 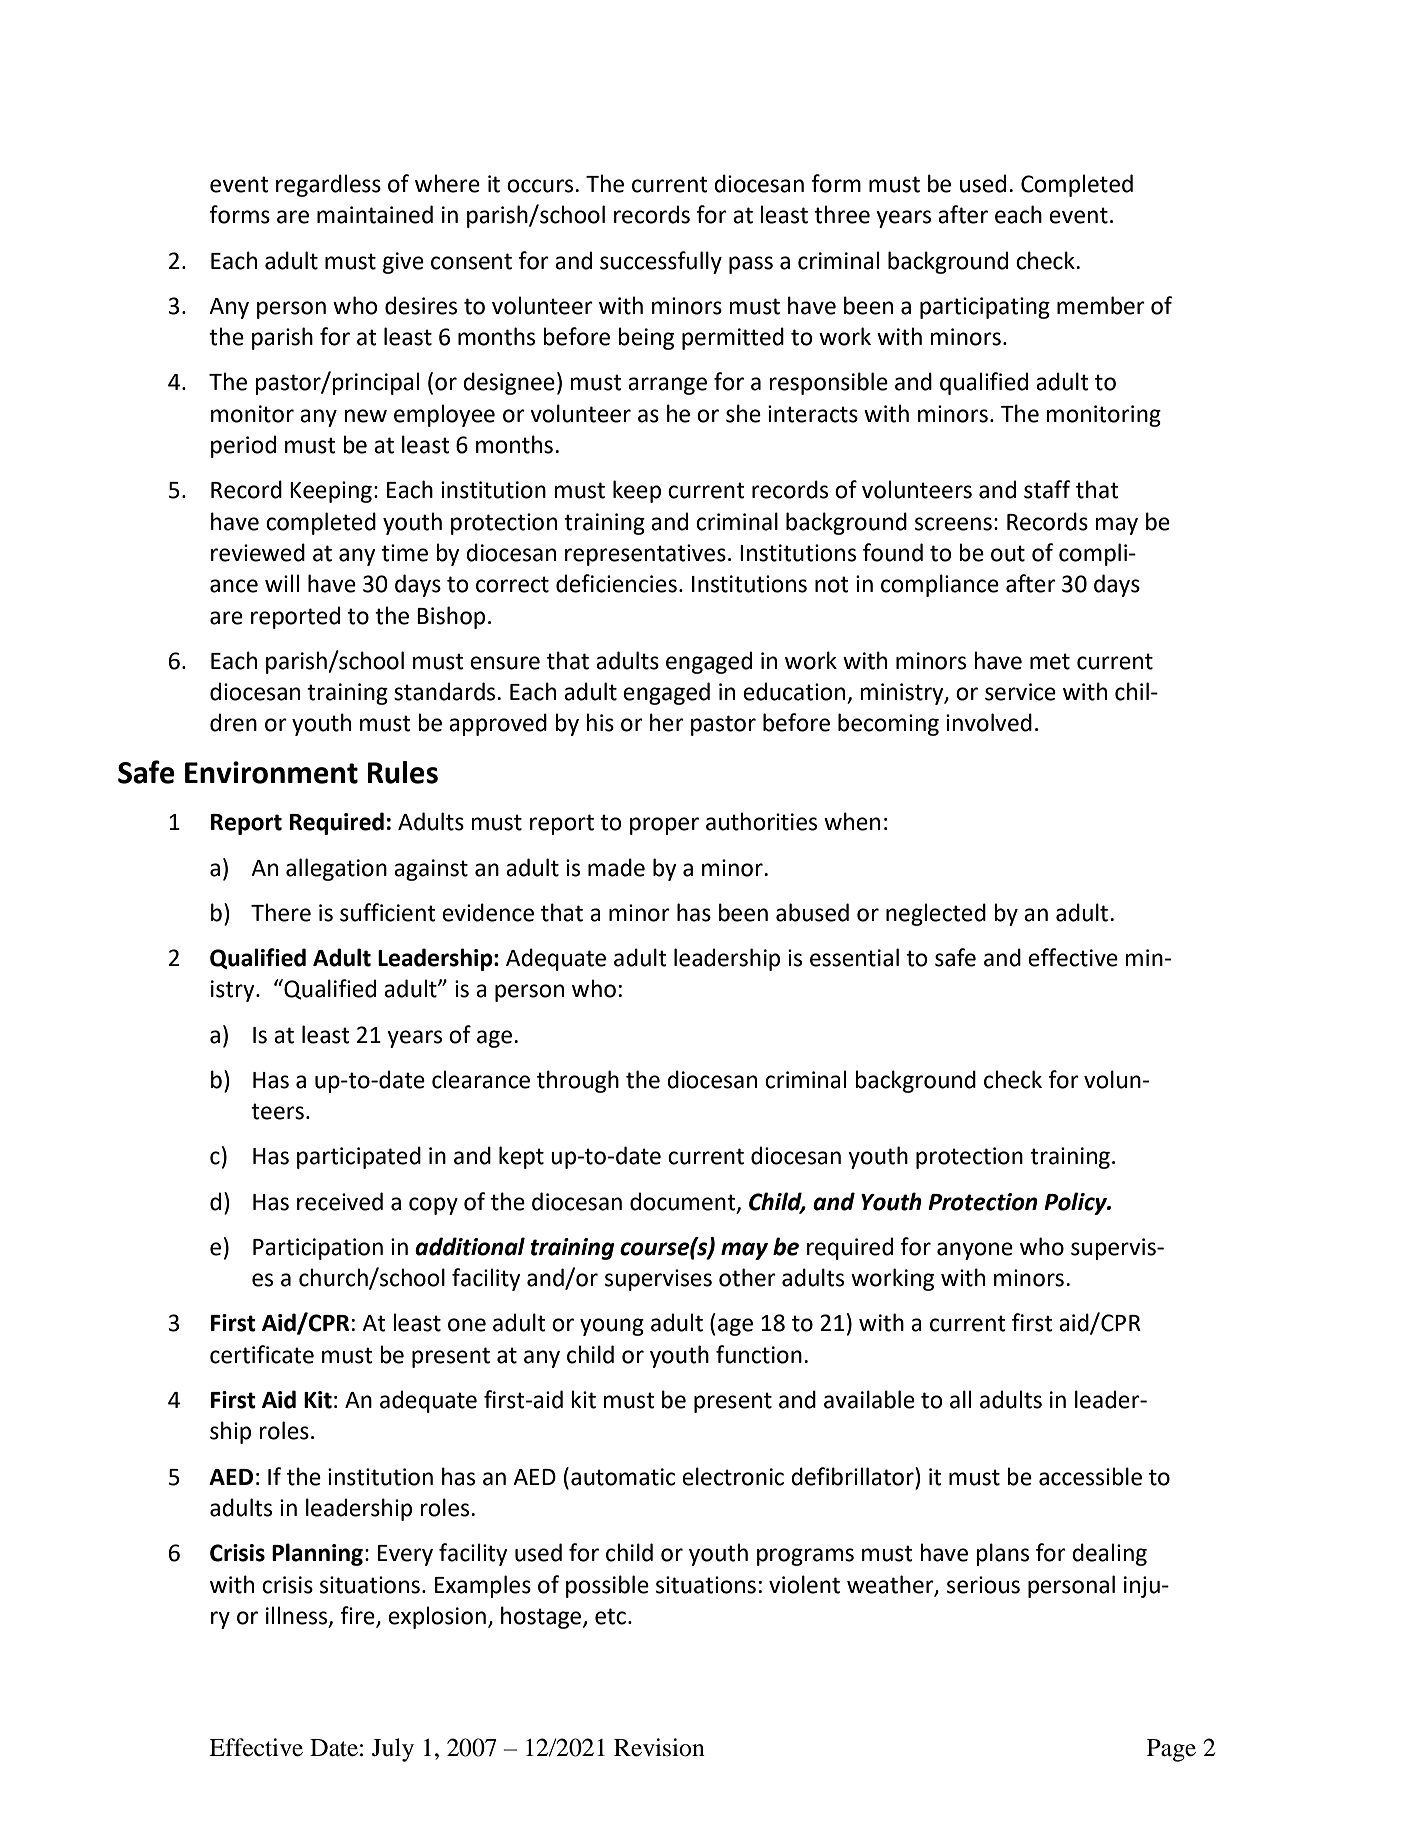 I want to click on Page, so click(x=1171, y=1750).
